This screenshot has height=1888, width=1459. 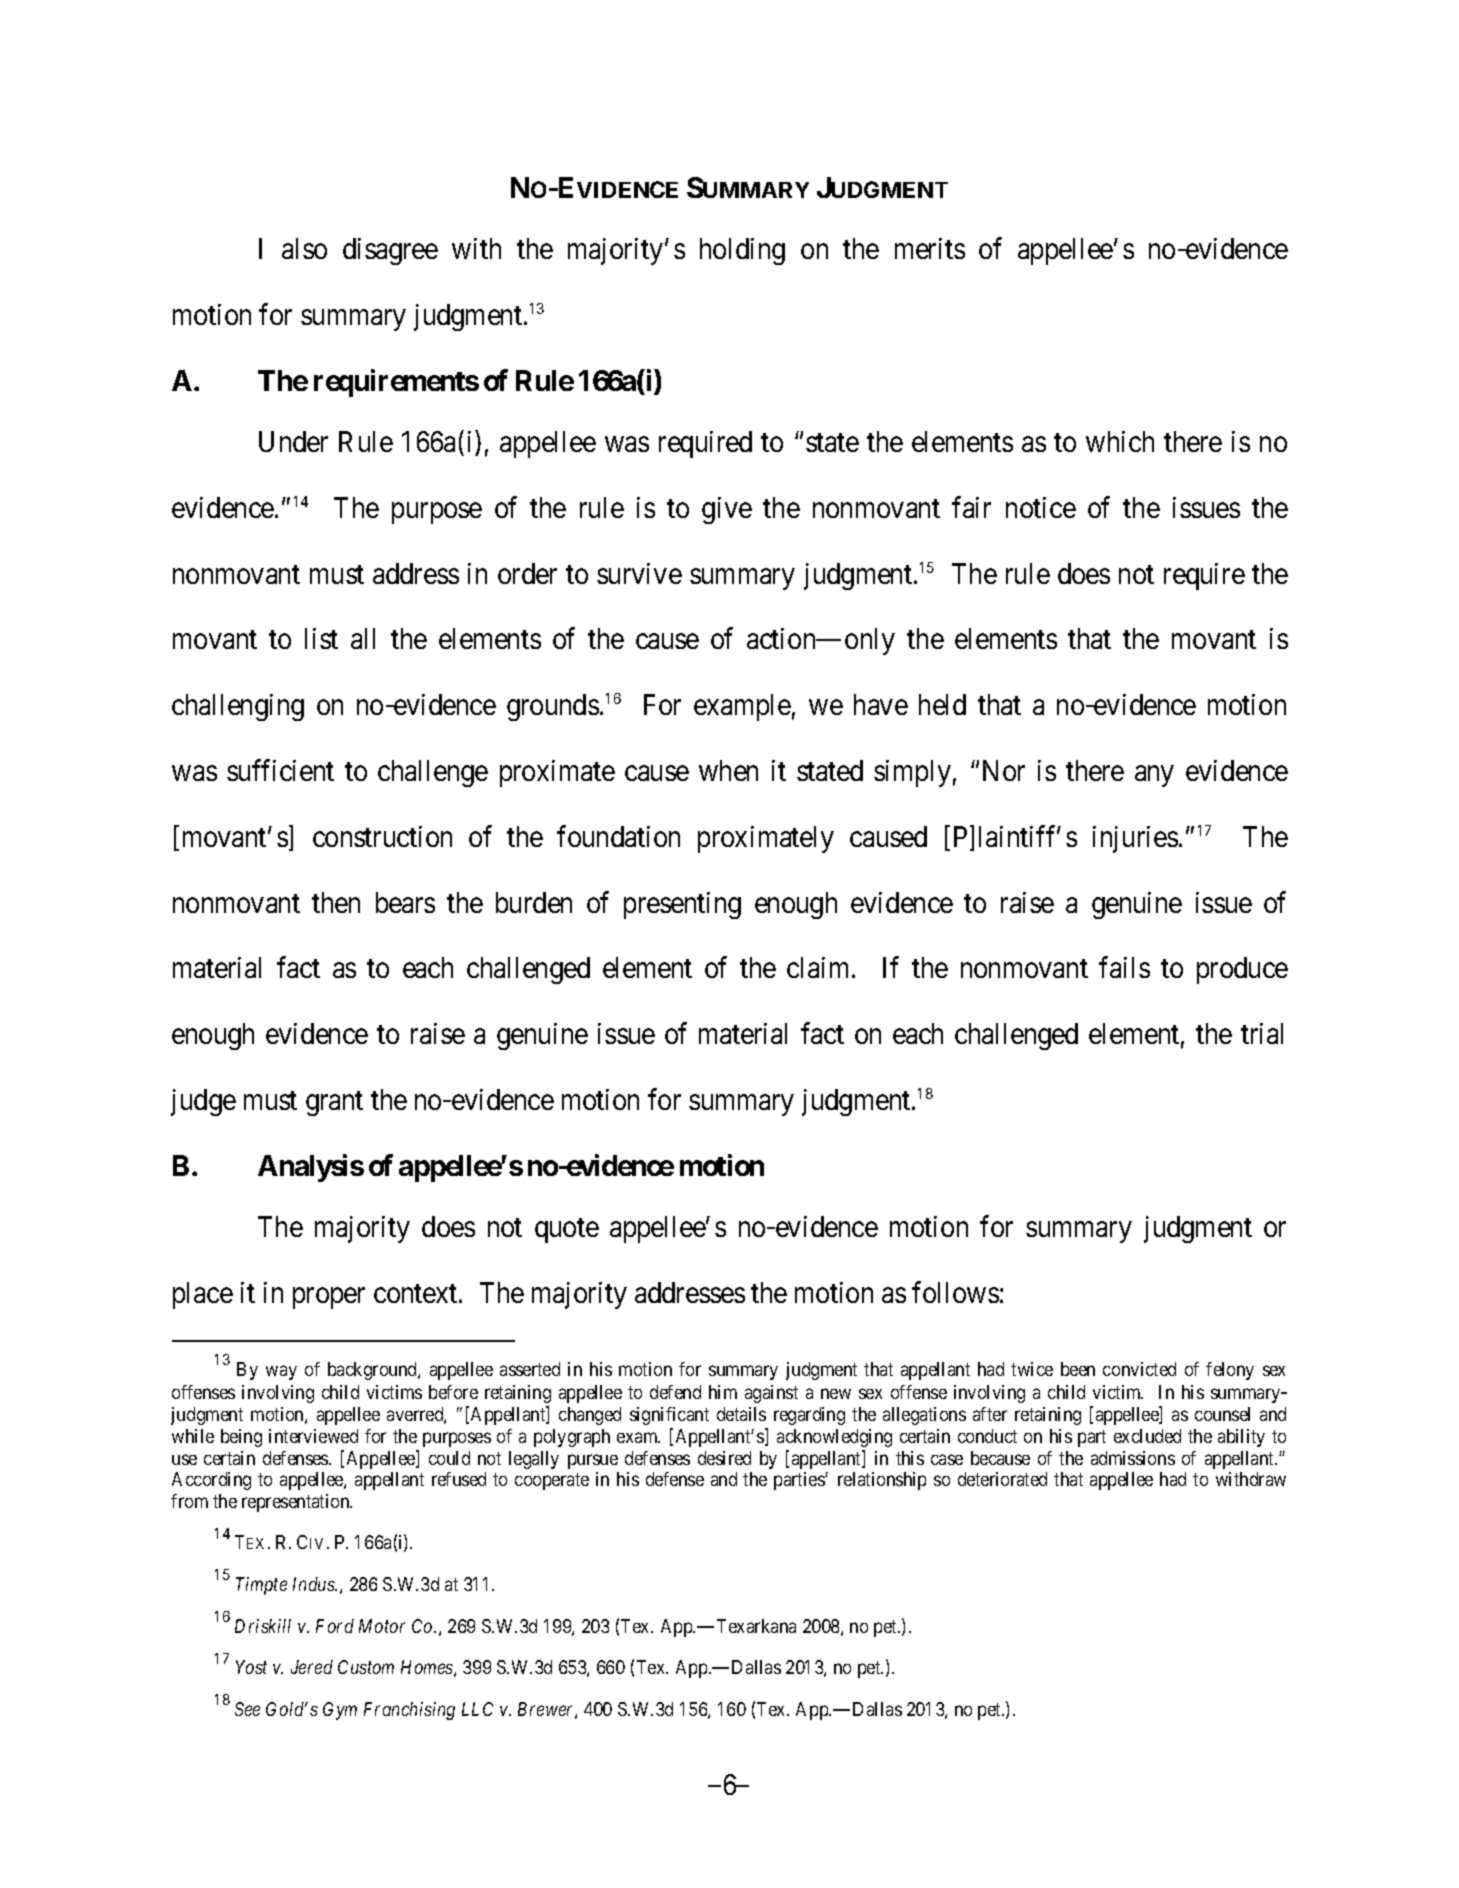 I want to click on any, so click(x=1154, y=776).
